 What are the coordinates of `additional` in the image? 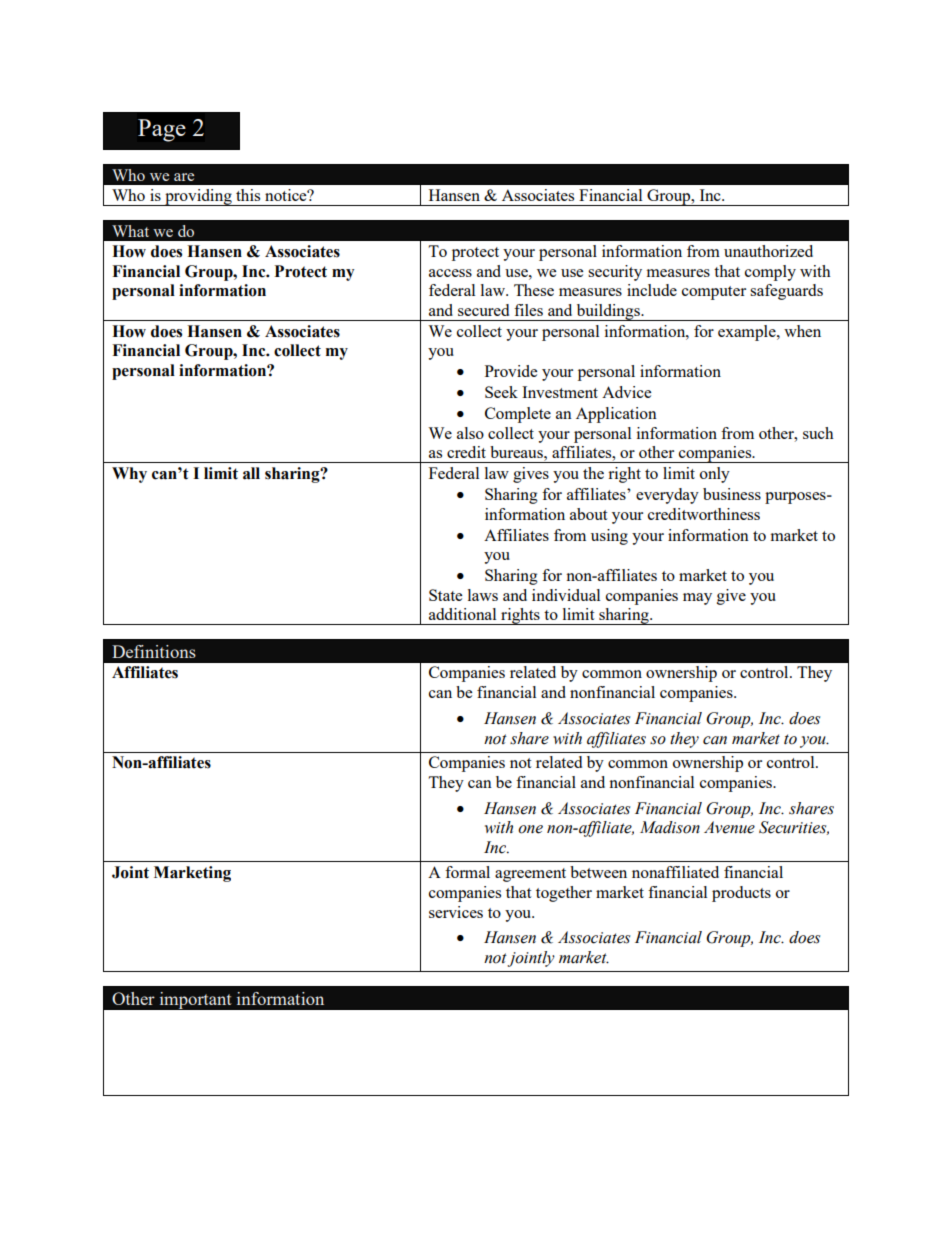 It's located at (462, 614).
